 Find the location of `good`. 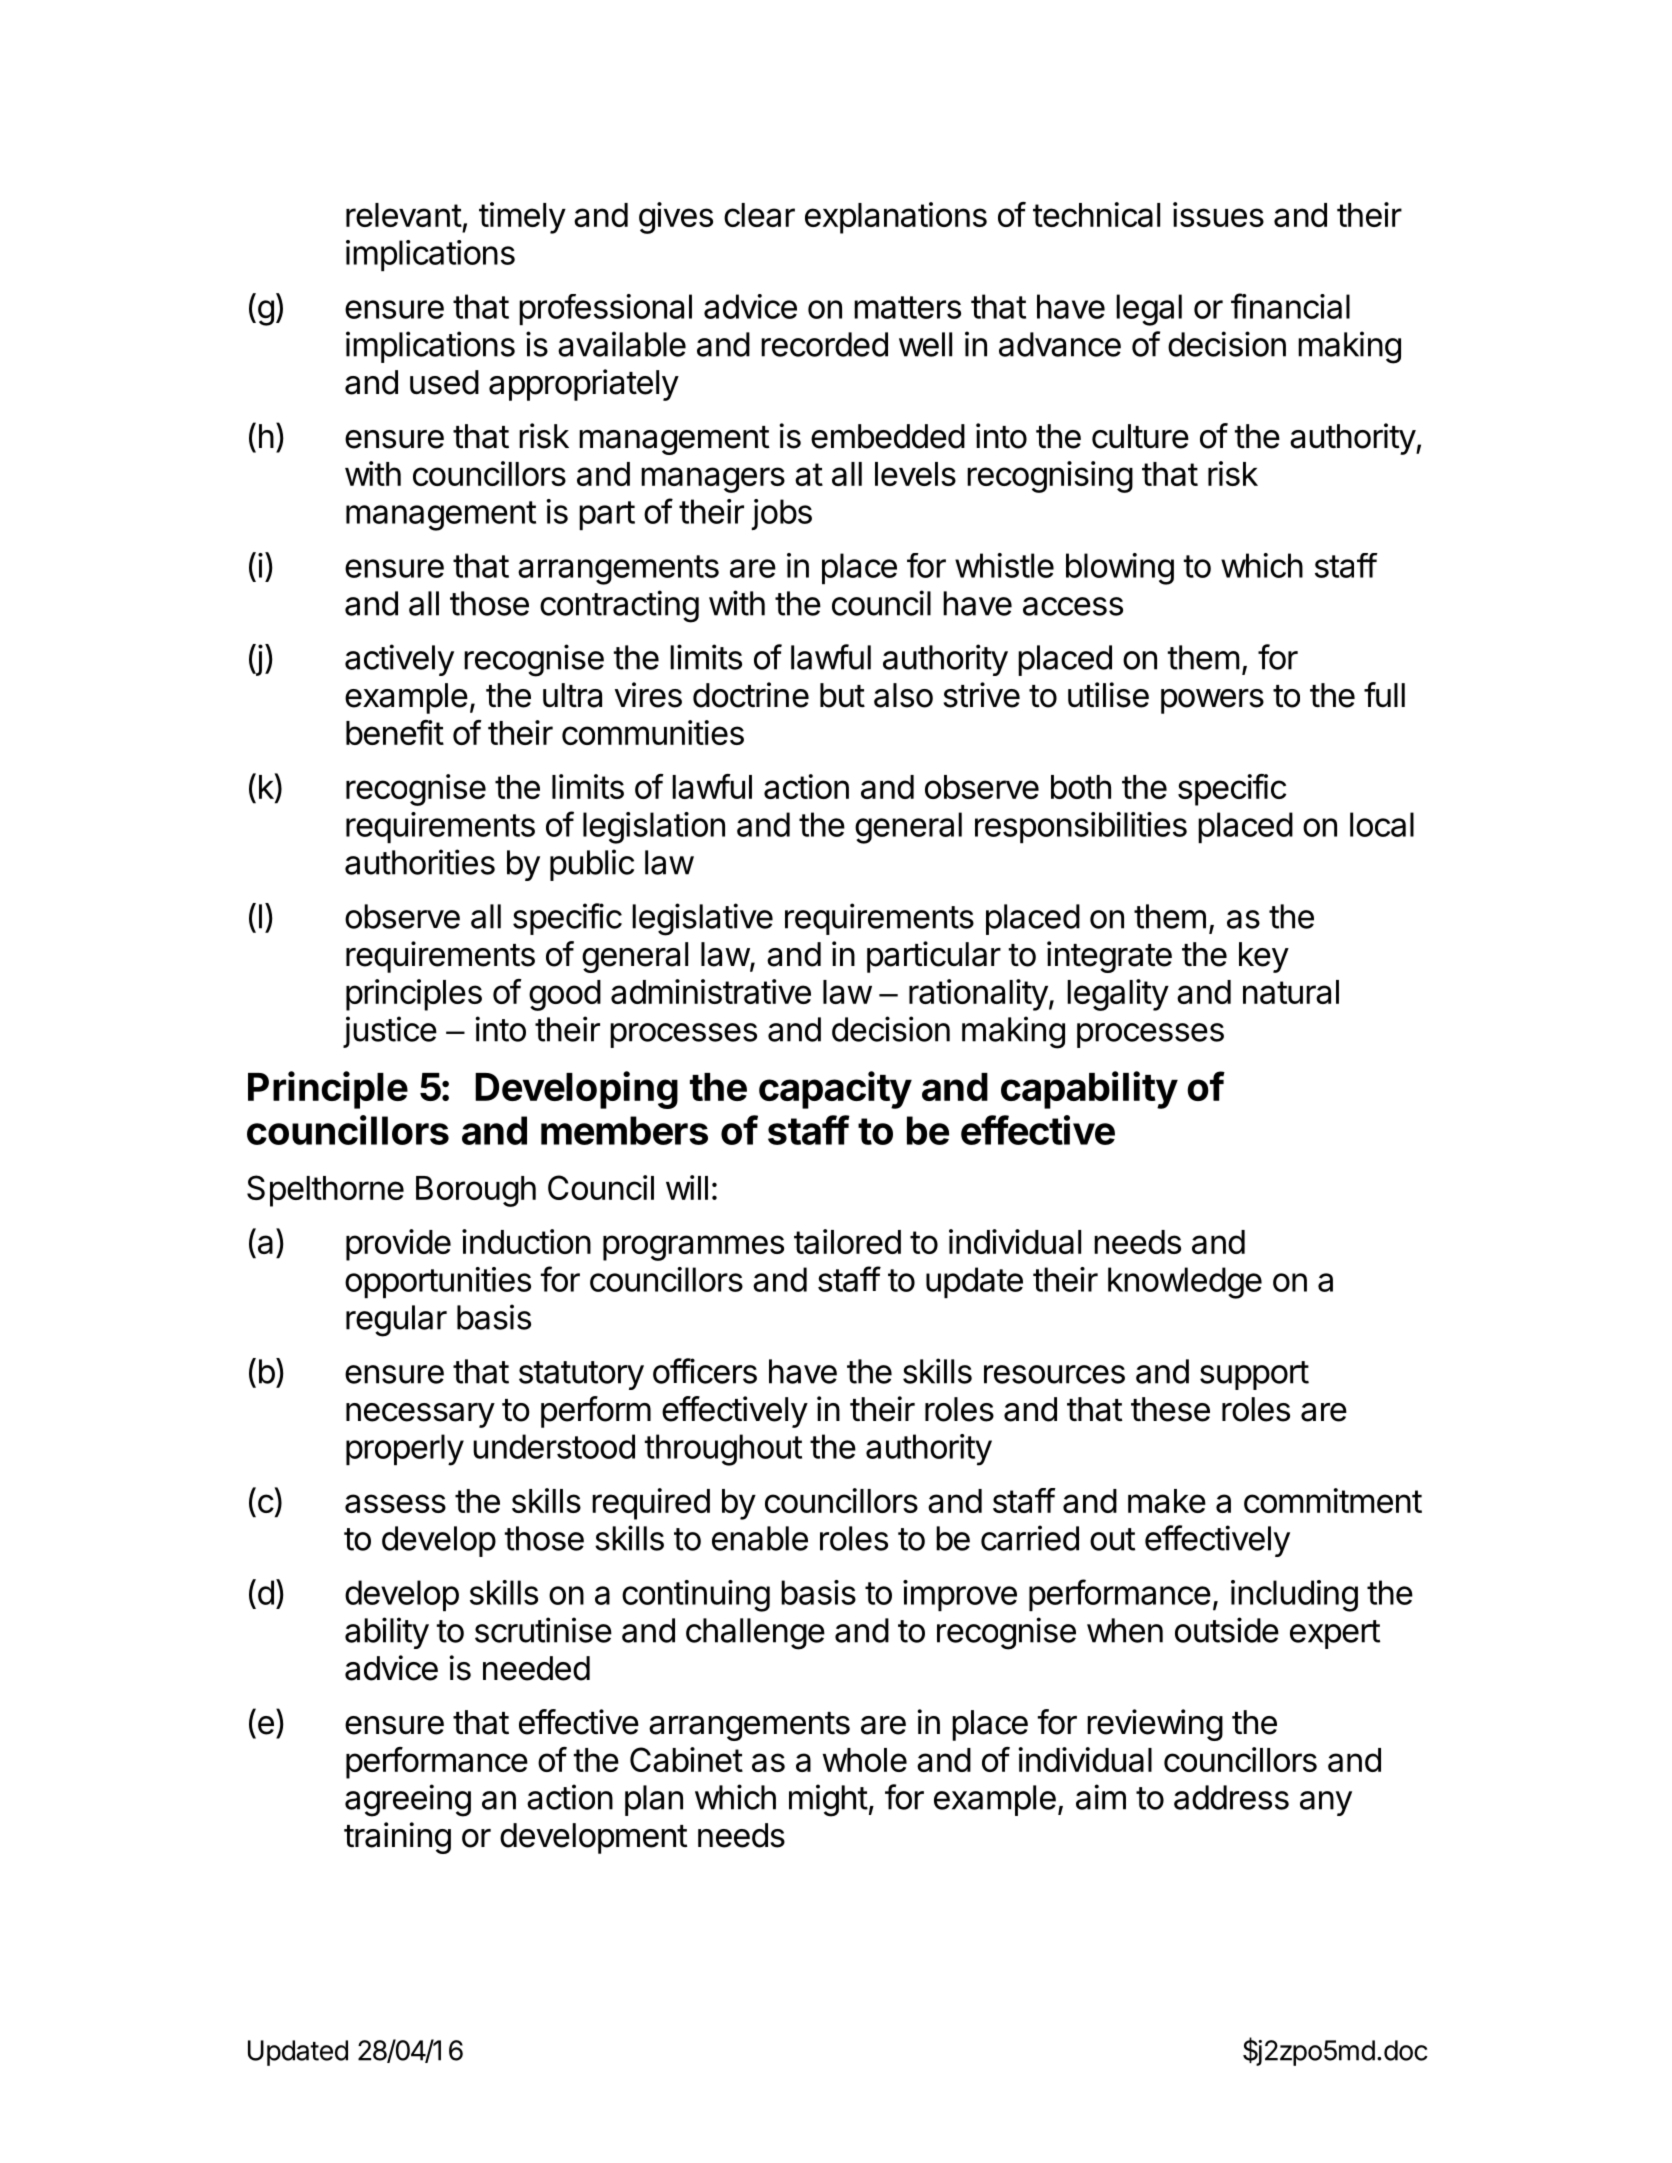

good is located at coordinates (565, 995).
